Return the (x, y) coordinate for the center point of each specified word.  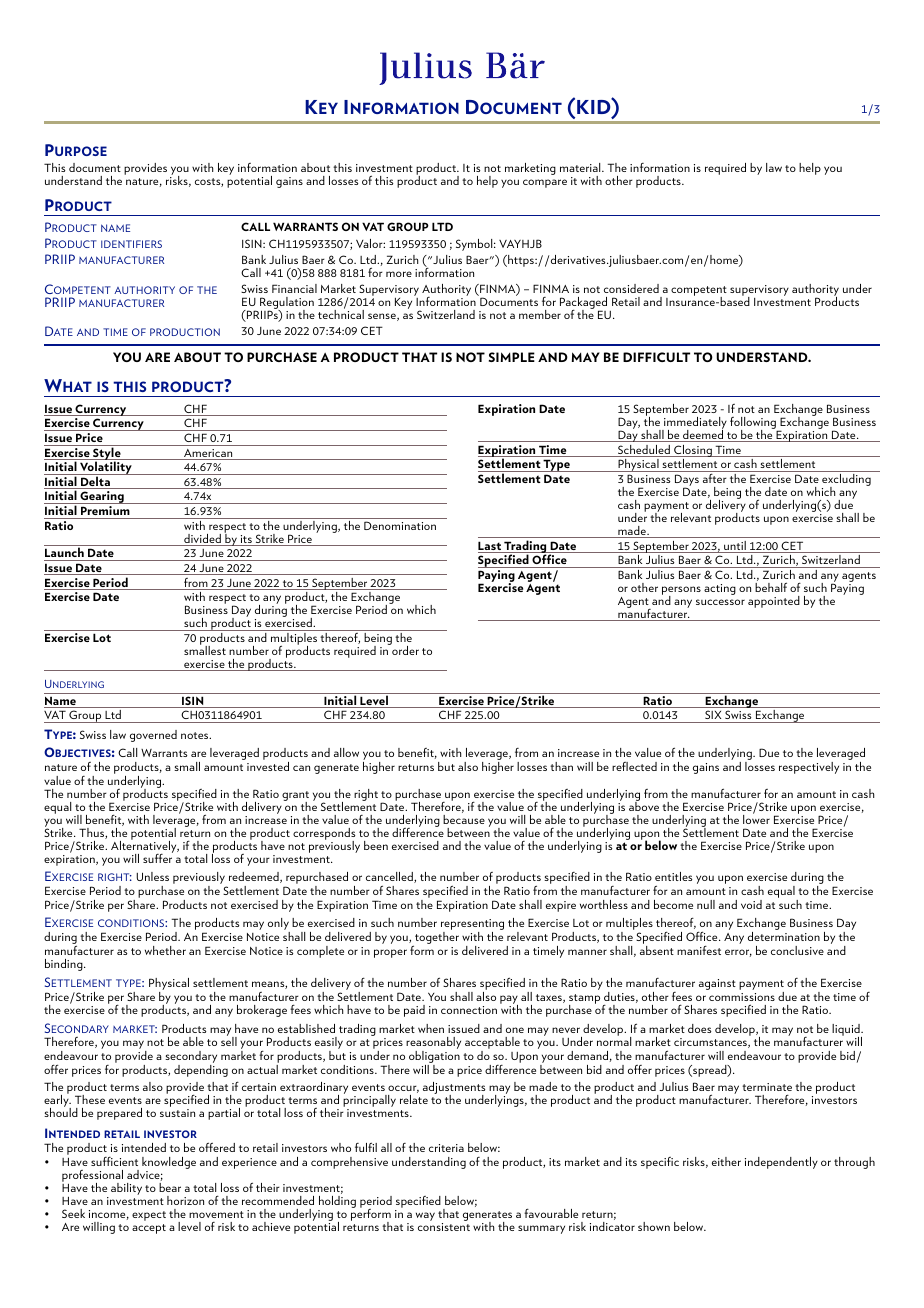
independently (781, 1163)
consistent (444, 1227)
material (581, 167)
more (399, 274)
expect (149, 1216)
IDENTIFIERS (131, 244)
